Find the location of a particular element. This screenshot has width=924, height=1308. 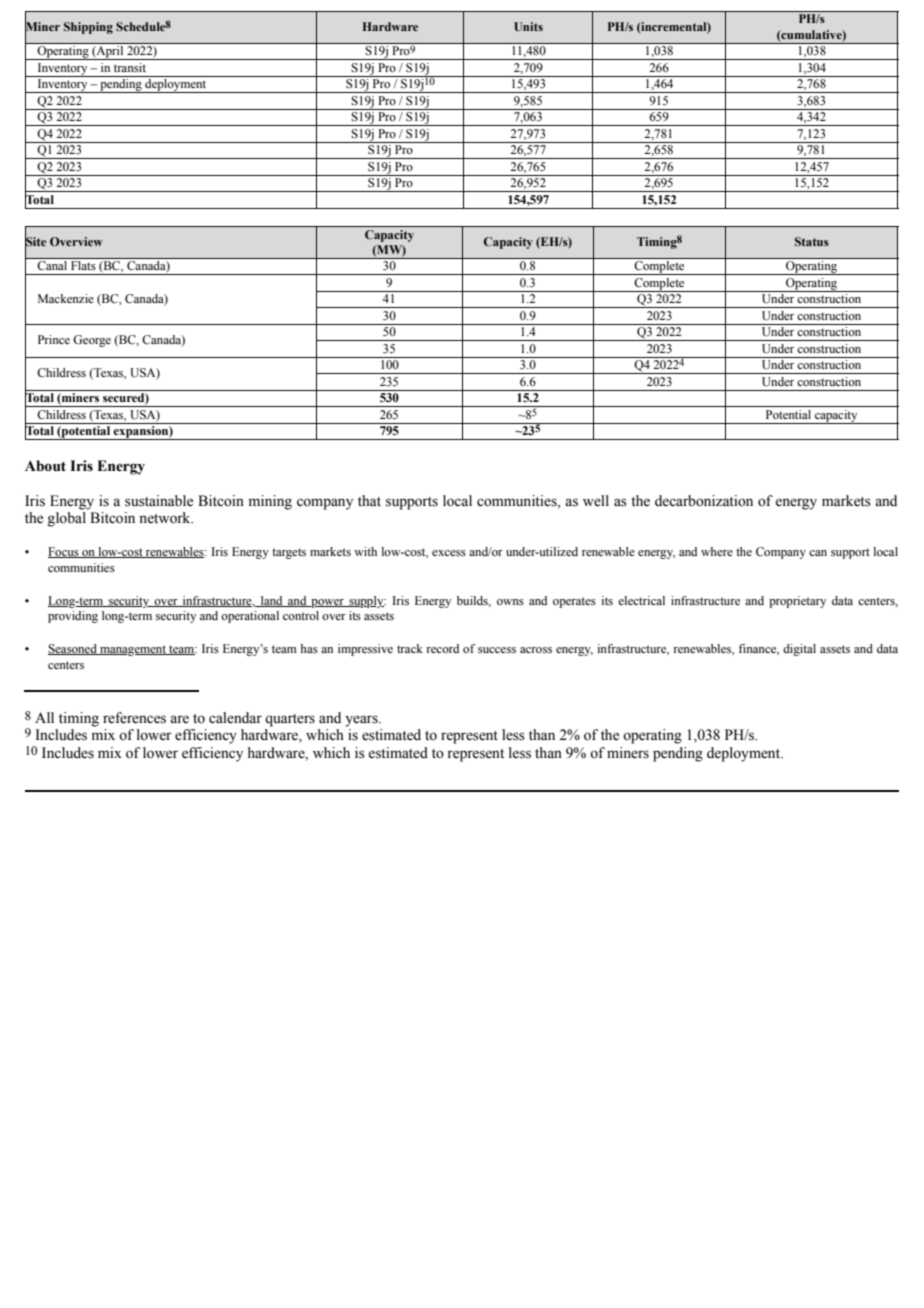

years is located at coordinates (362, 721).
